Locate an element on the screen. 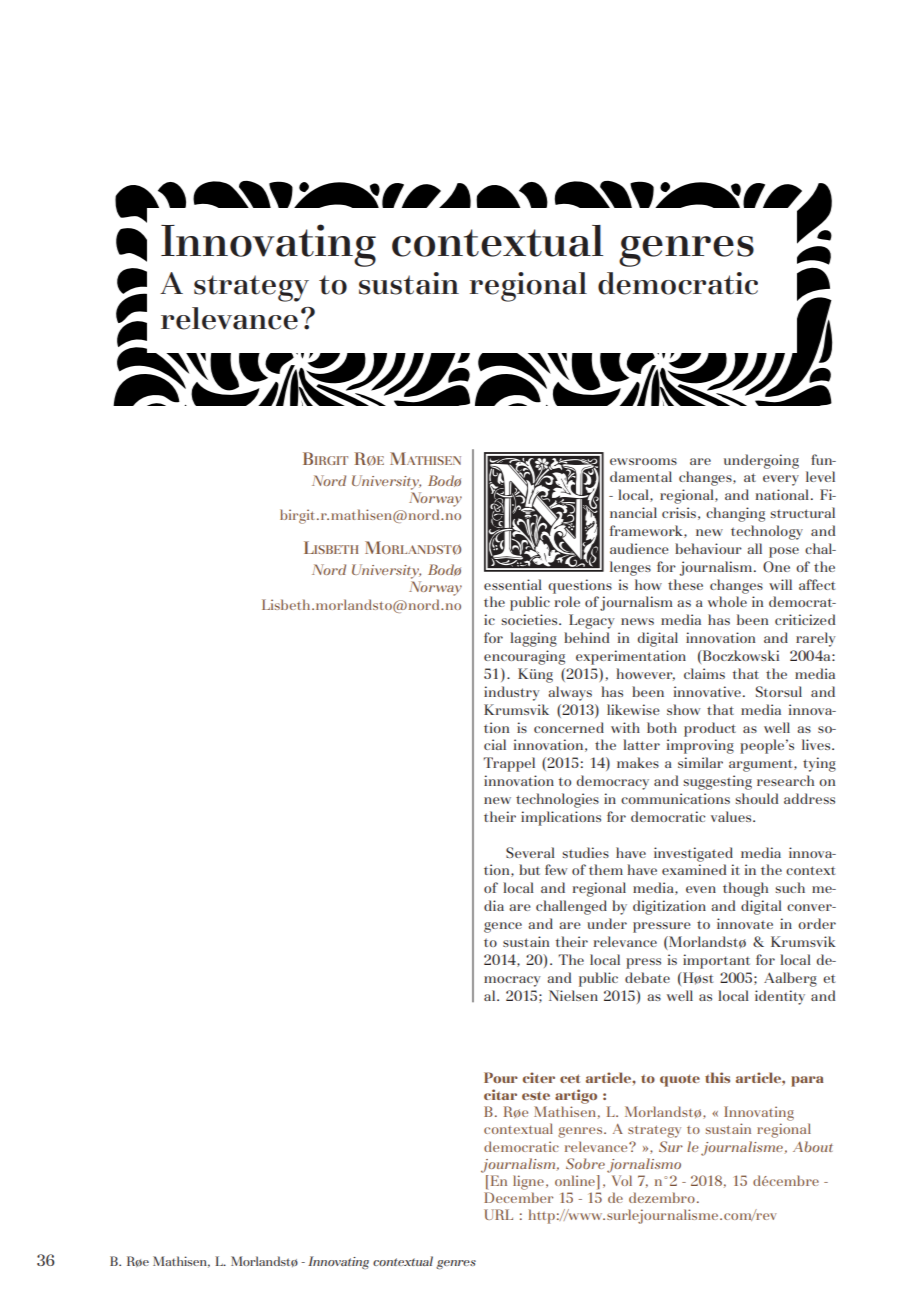 This screenshot has width=924, height=1308. framework is located at coordinates (647, 531).
